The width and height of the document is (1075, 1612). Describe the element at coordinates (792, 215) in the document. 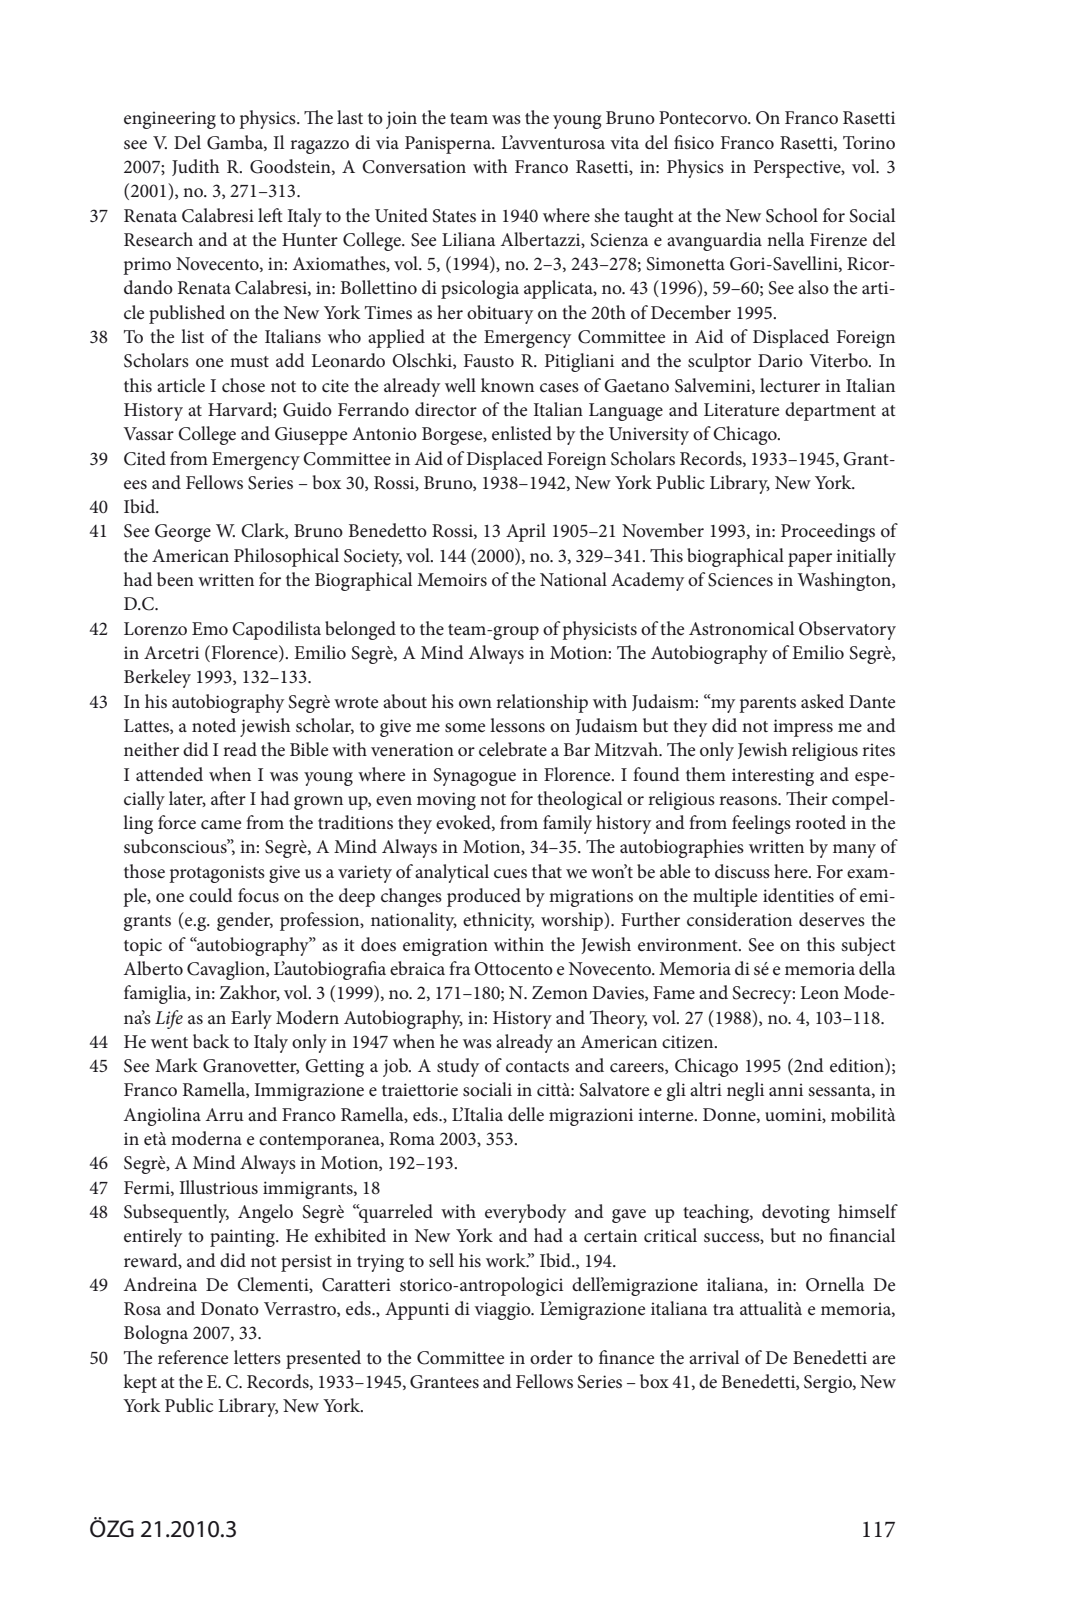

I see `School` at that location.
